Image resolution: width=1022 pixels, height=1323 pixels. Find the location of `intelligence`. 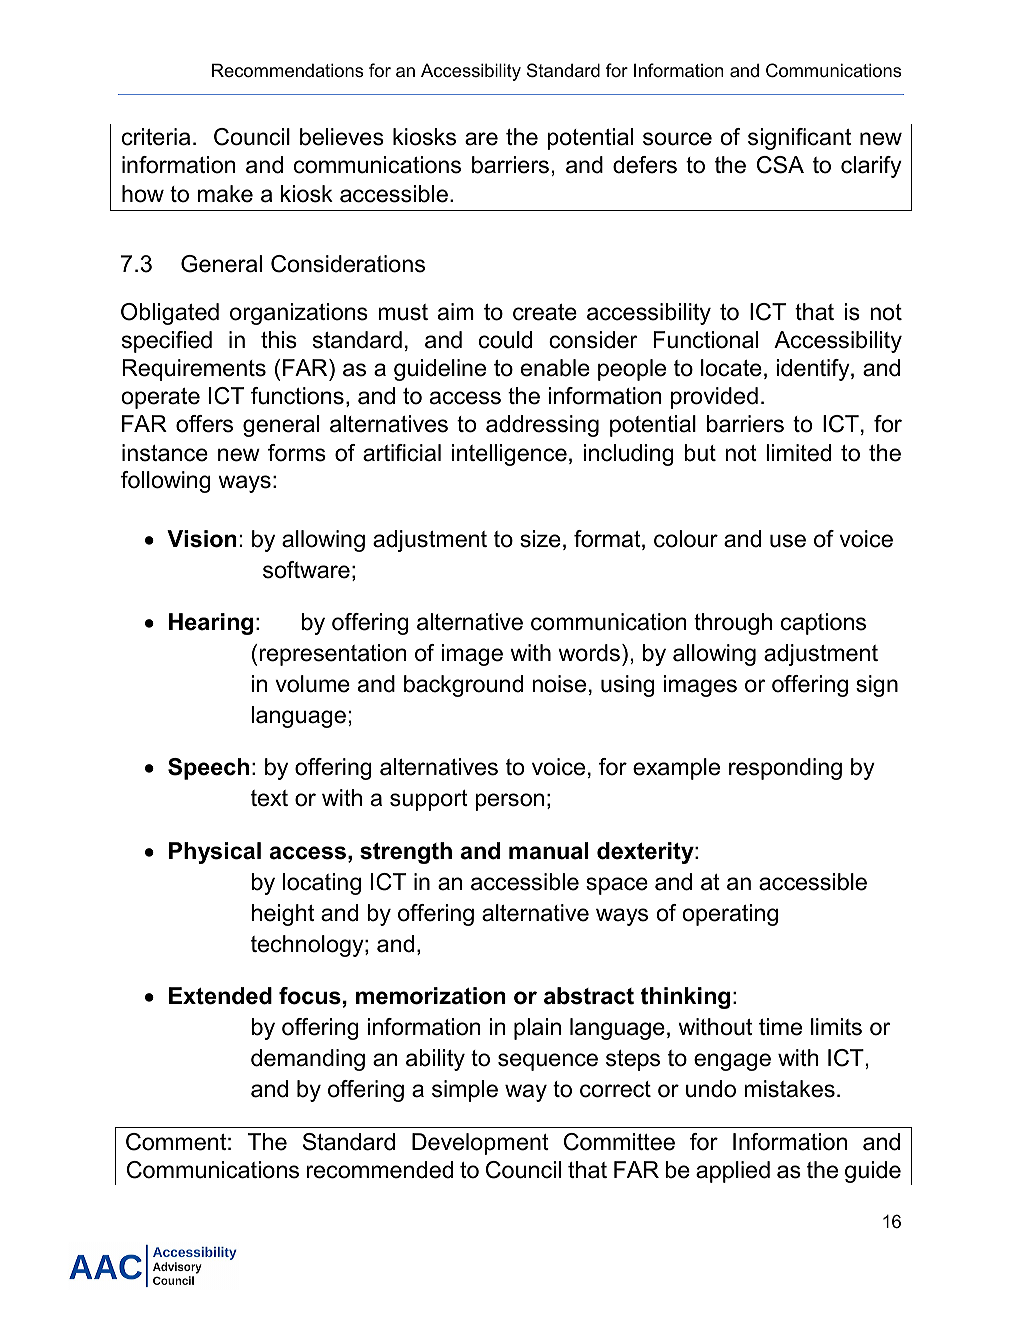

intelligence is located at coordinates (509, 455).
